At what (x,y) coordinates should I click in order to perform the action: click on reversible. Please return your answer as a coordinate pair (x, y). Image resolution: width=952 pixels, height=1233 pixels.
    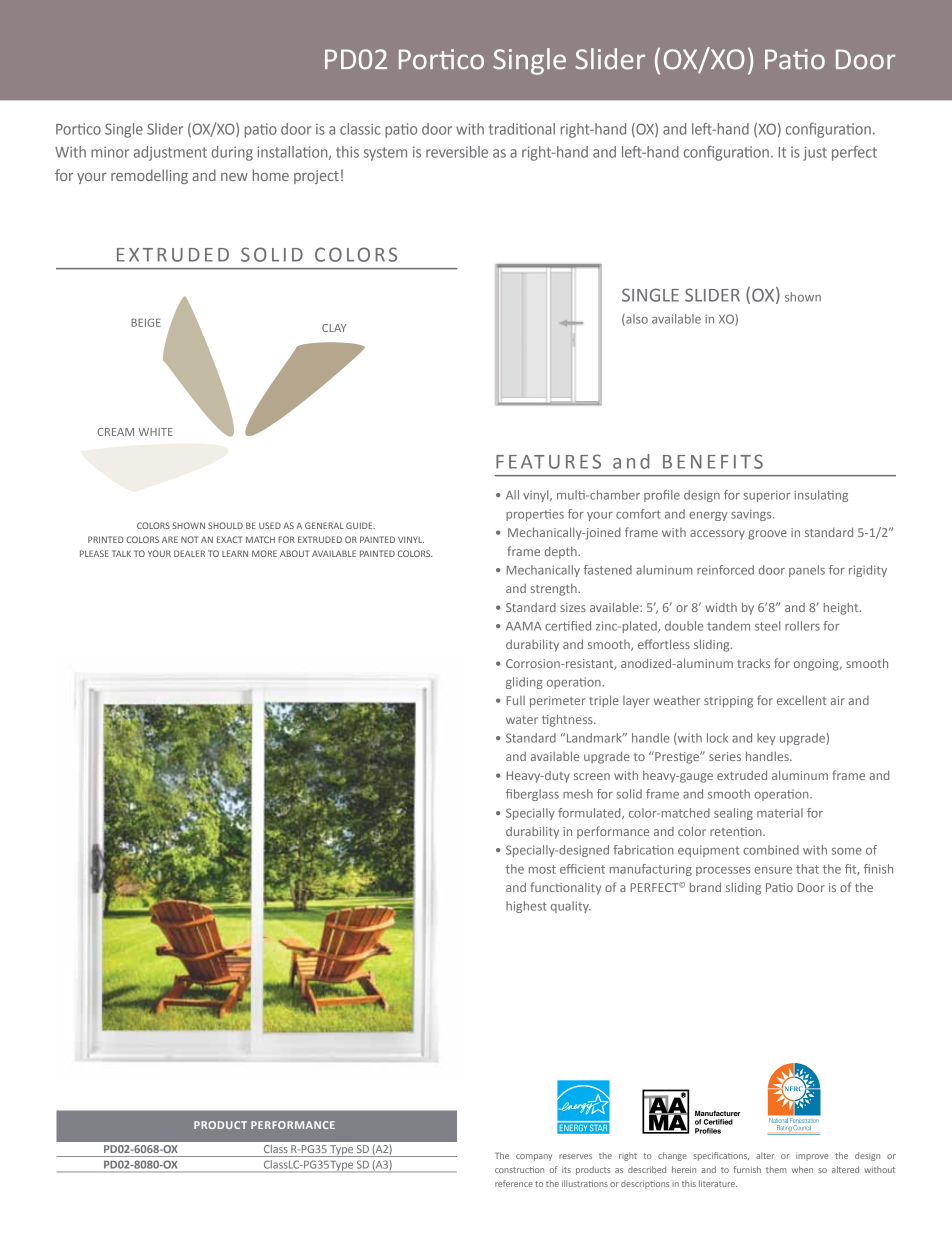
    Looking at the image, I should click on (457, 152).
